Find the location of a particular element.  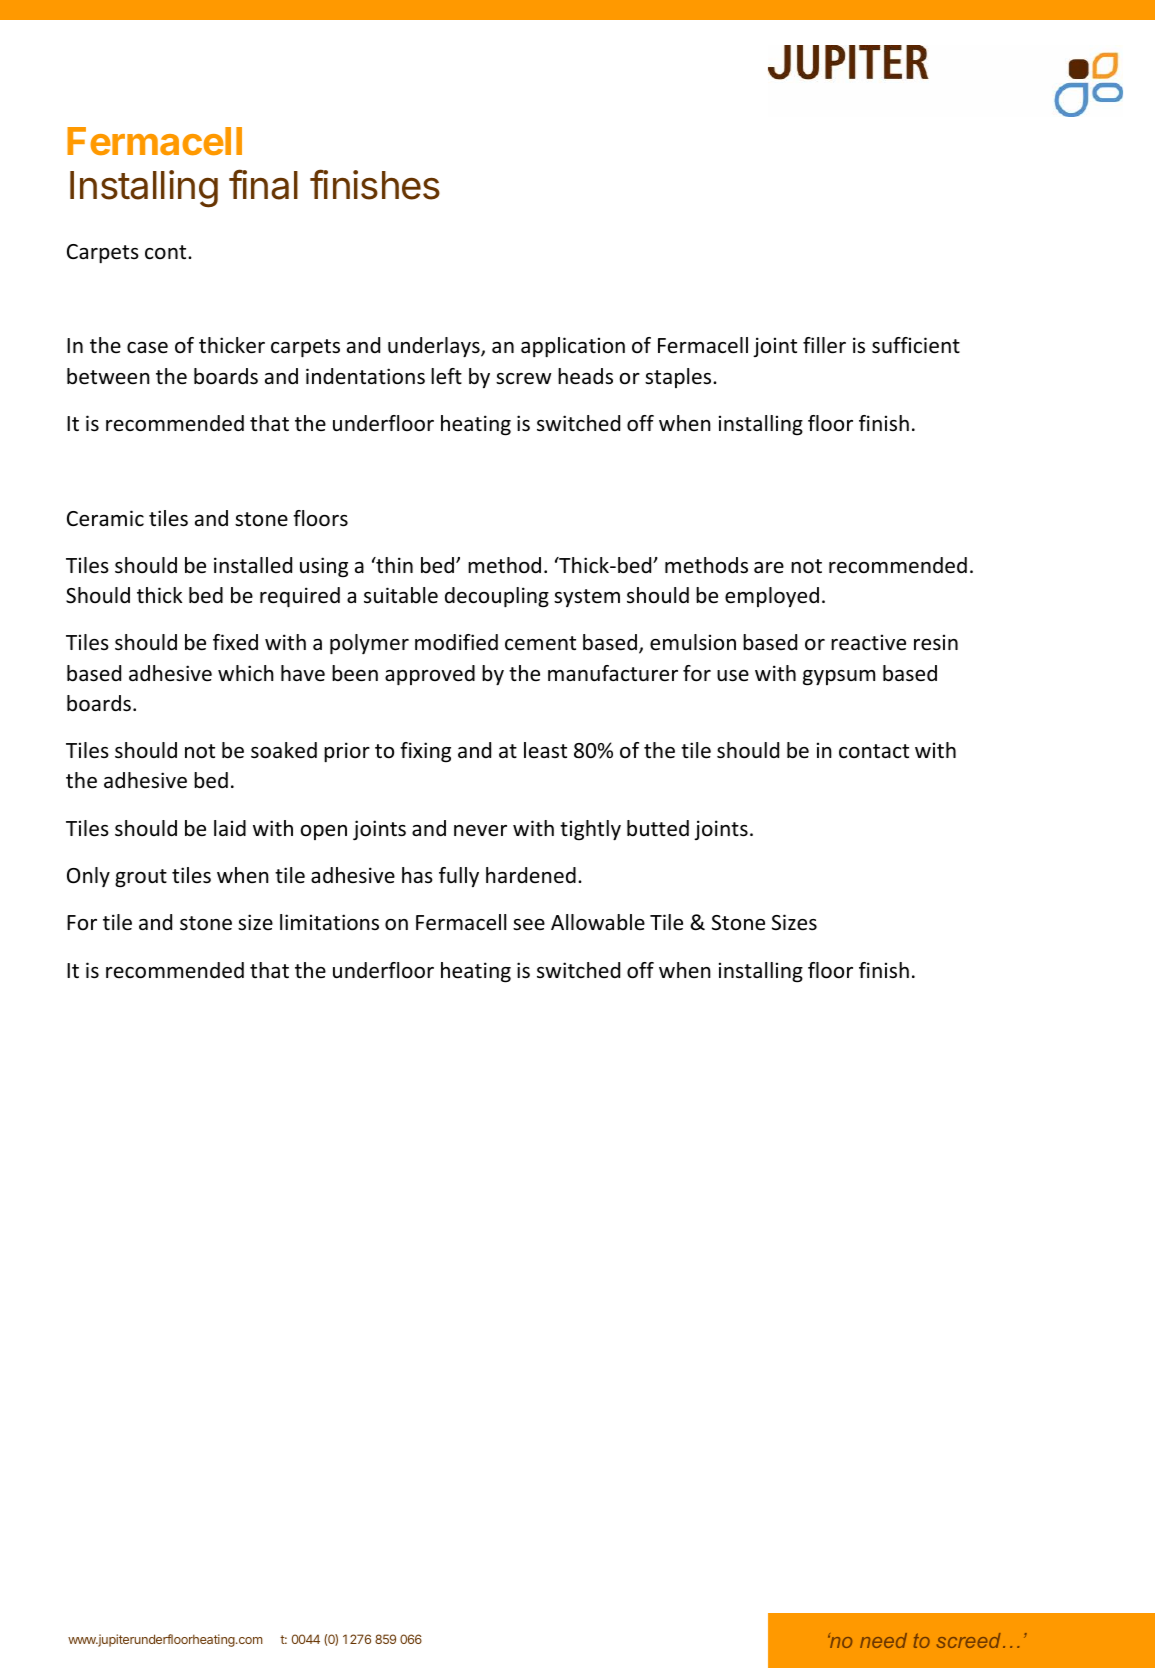

limitations is located at coordinates (329, 922).
